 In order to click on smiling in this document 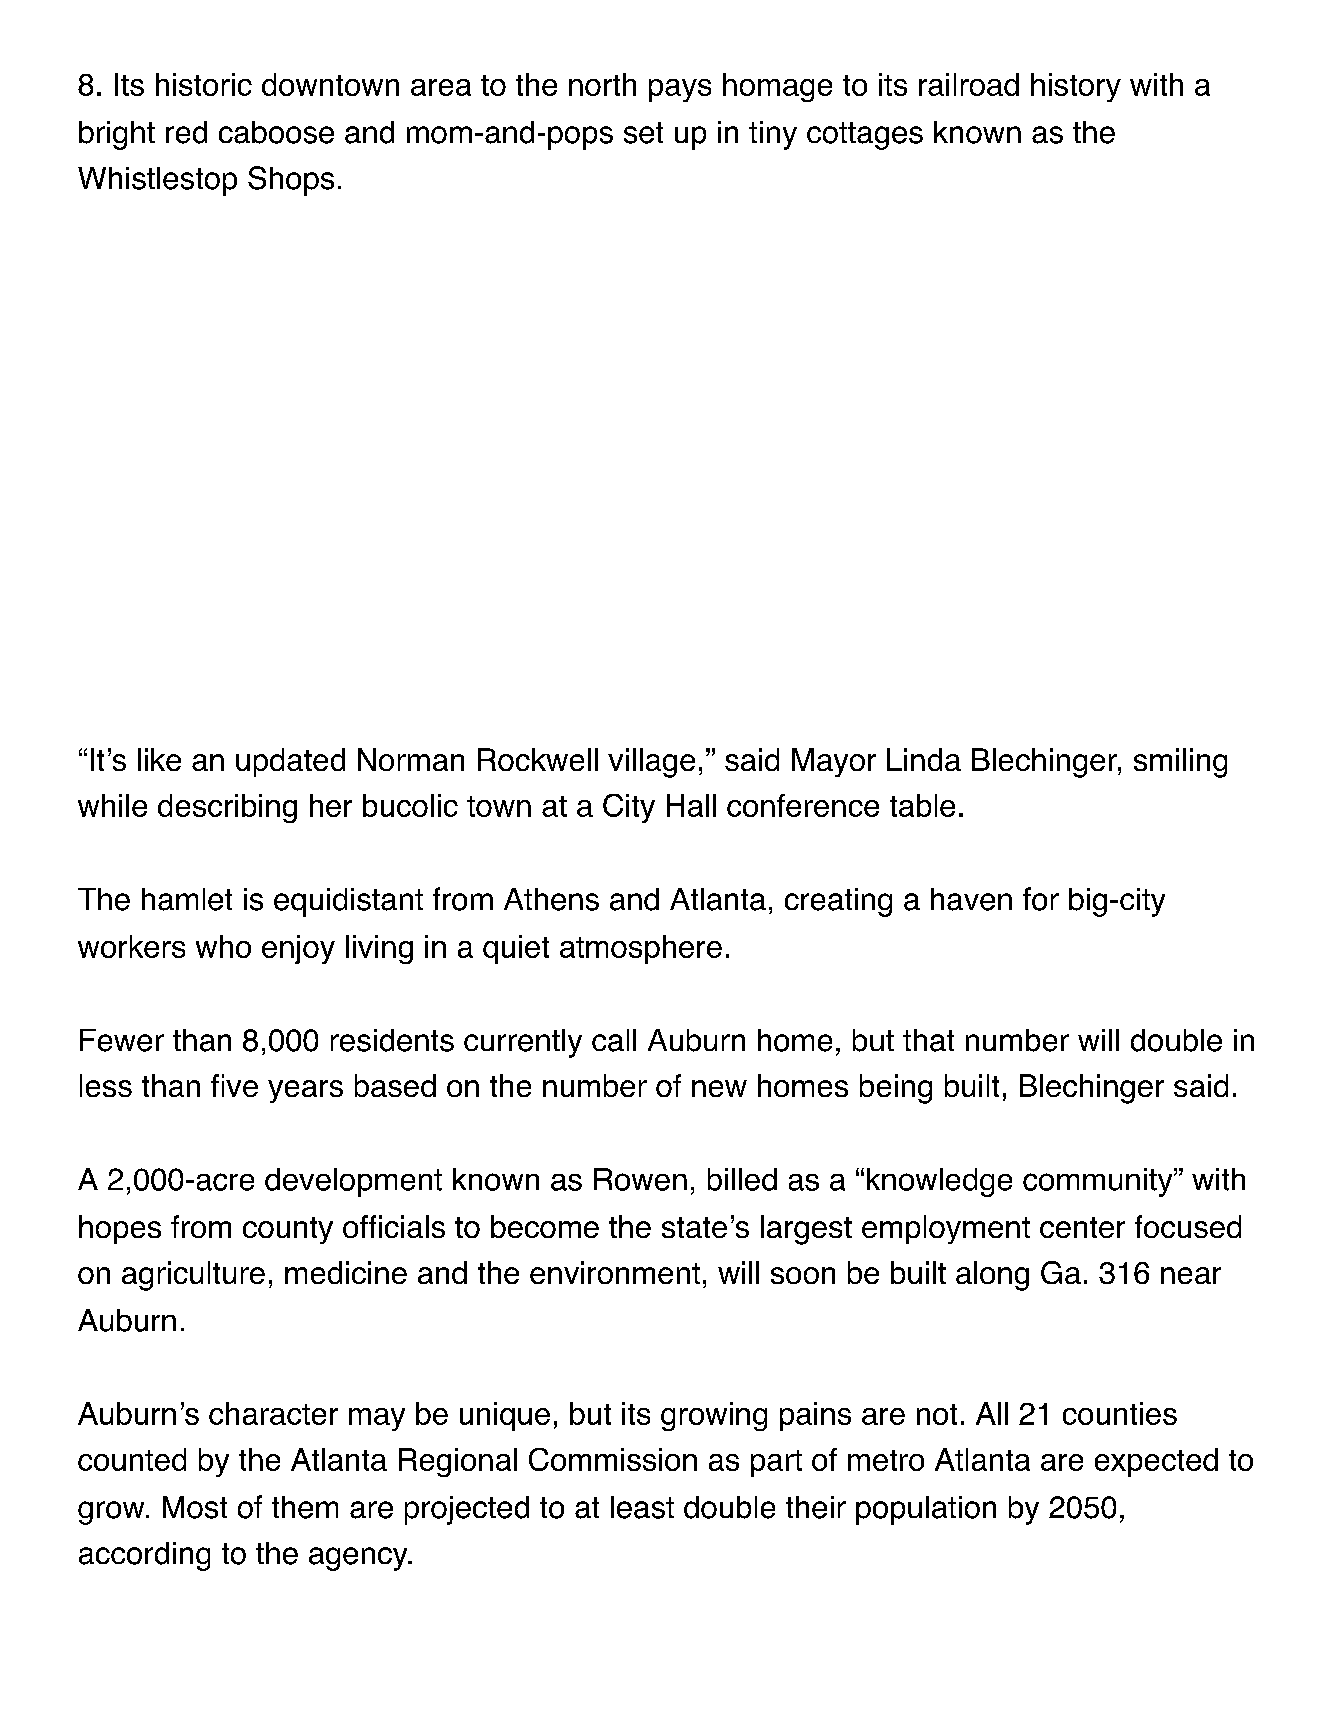, I will do `click(1180, 763)`.
